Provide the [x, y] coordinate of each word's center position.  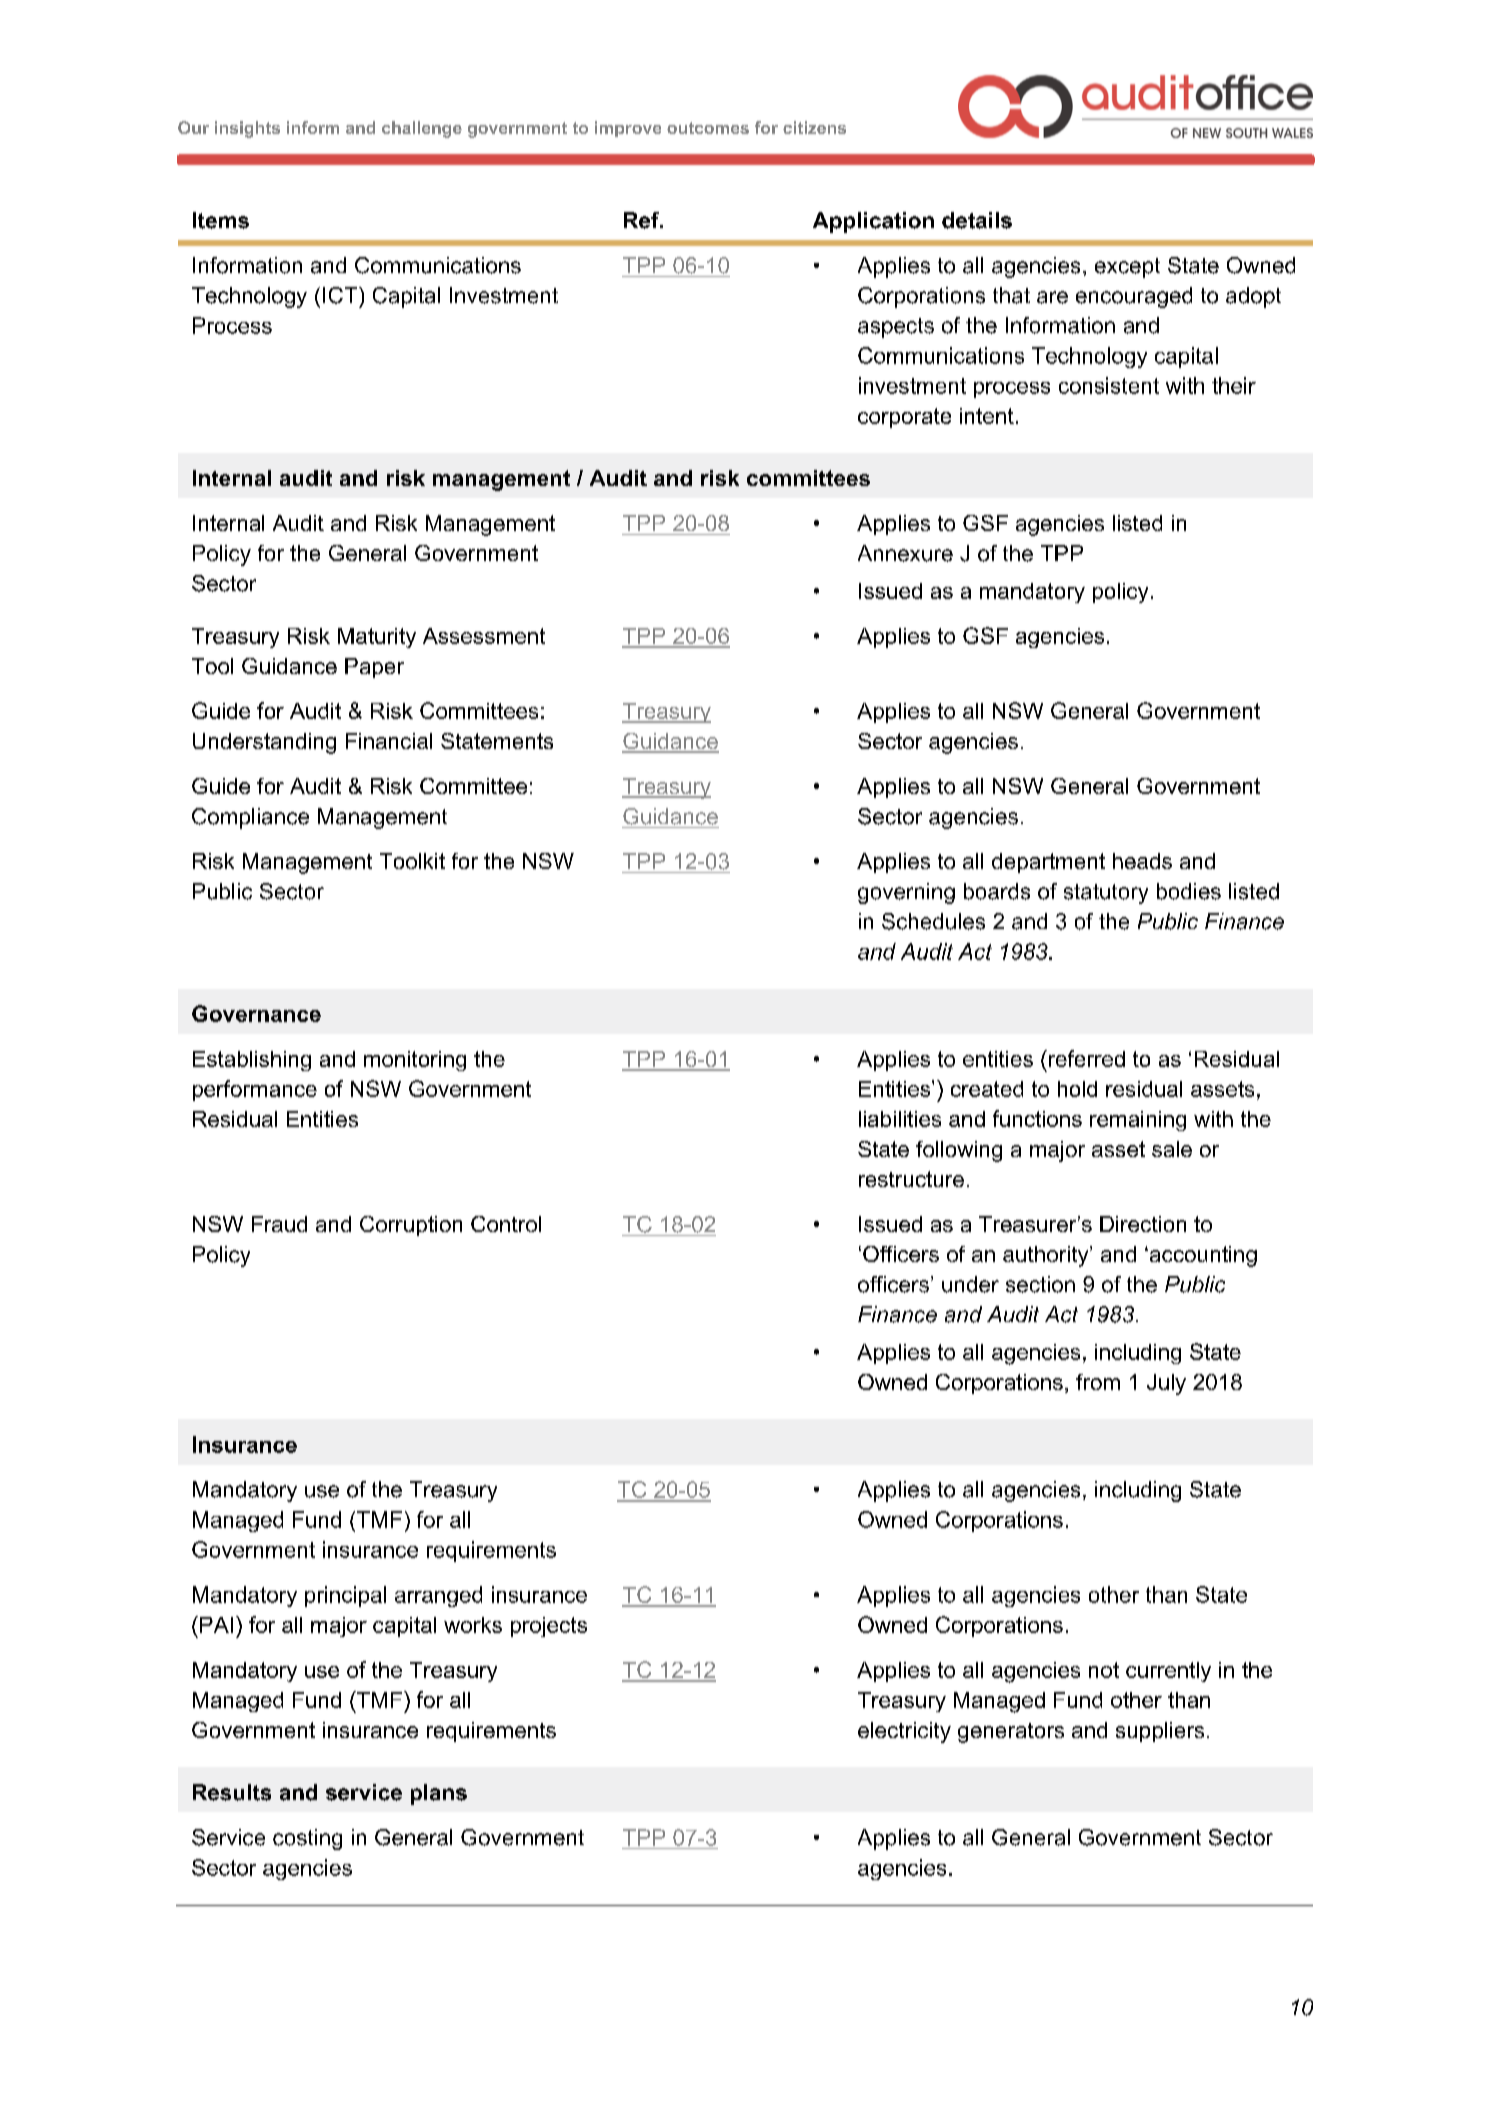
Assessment [484, 636]
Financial [389, 741]
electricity [904, 1732]
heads [1142, 861]
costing [307, 1839]
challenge [422, 129]
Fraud [279, 1224]
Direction [1143, 1224]
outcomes [708, 128]
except [1127, 268]
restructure [911, 1179]
